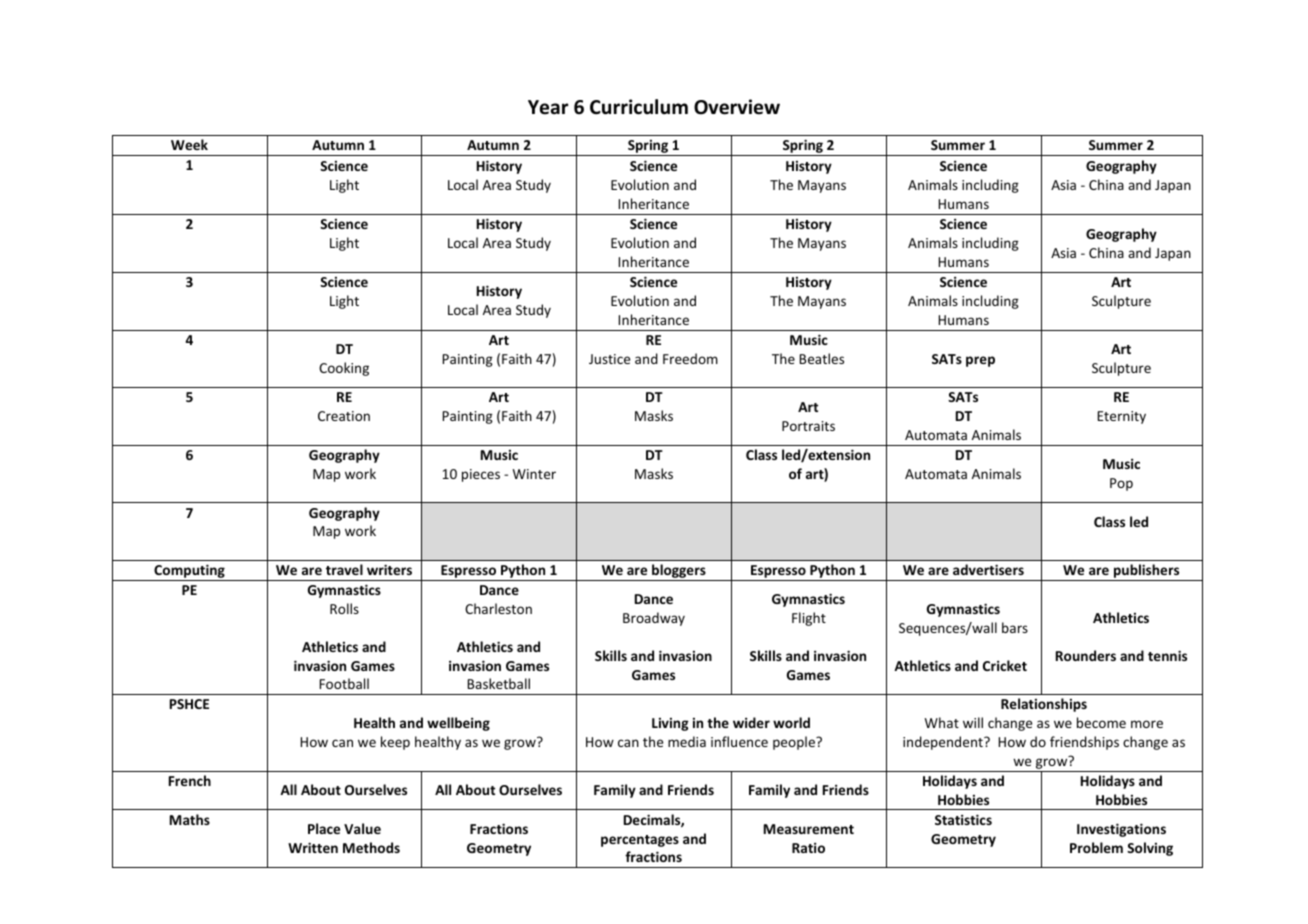  What do you see at coordinates (1086, 655) in the document?
I see `Rounders` at bounding box center [1086, 655].
